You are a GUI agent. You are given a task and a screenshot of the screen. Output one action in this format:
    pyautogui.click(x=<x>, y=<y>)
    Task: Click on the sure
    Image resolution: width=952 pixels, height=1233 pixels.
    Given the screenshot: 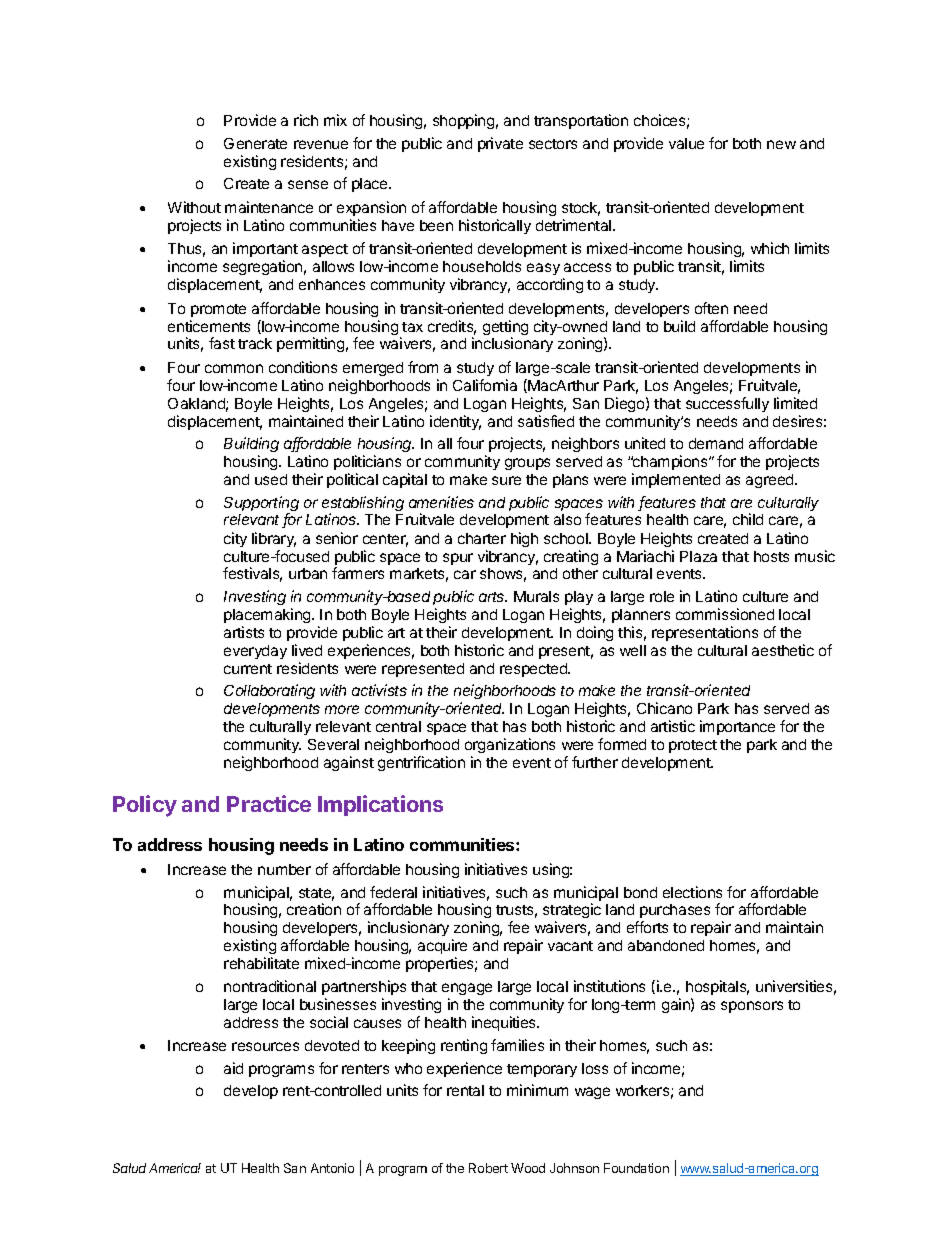 What is the action you would take?
    pyautogui.click(x=506, y=480)
